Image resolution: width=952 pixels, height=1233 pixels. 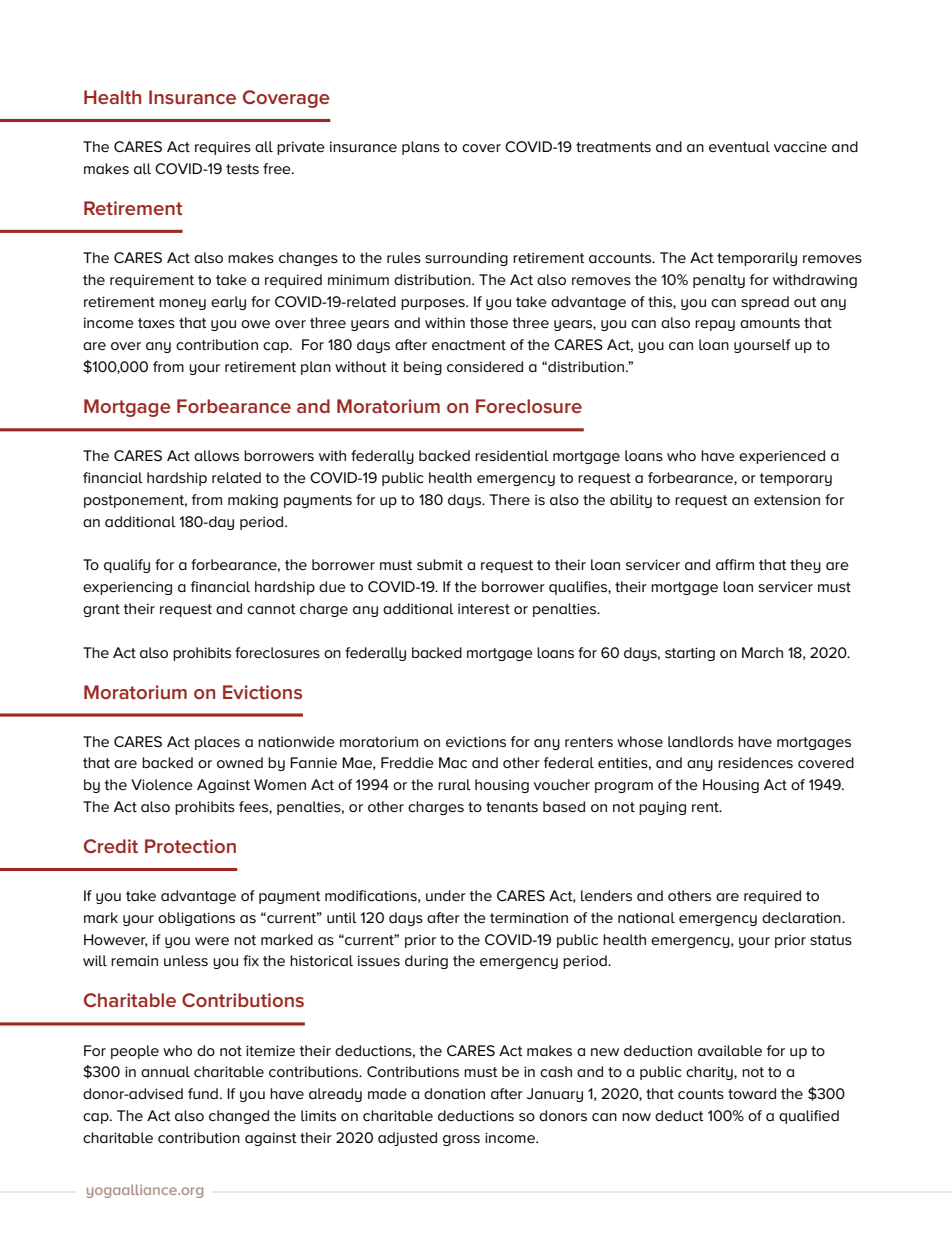 What do you see at coordinates (446, 895) in the screenshot?
I see `under` at bounding box center [446, 895].
